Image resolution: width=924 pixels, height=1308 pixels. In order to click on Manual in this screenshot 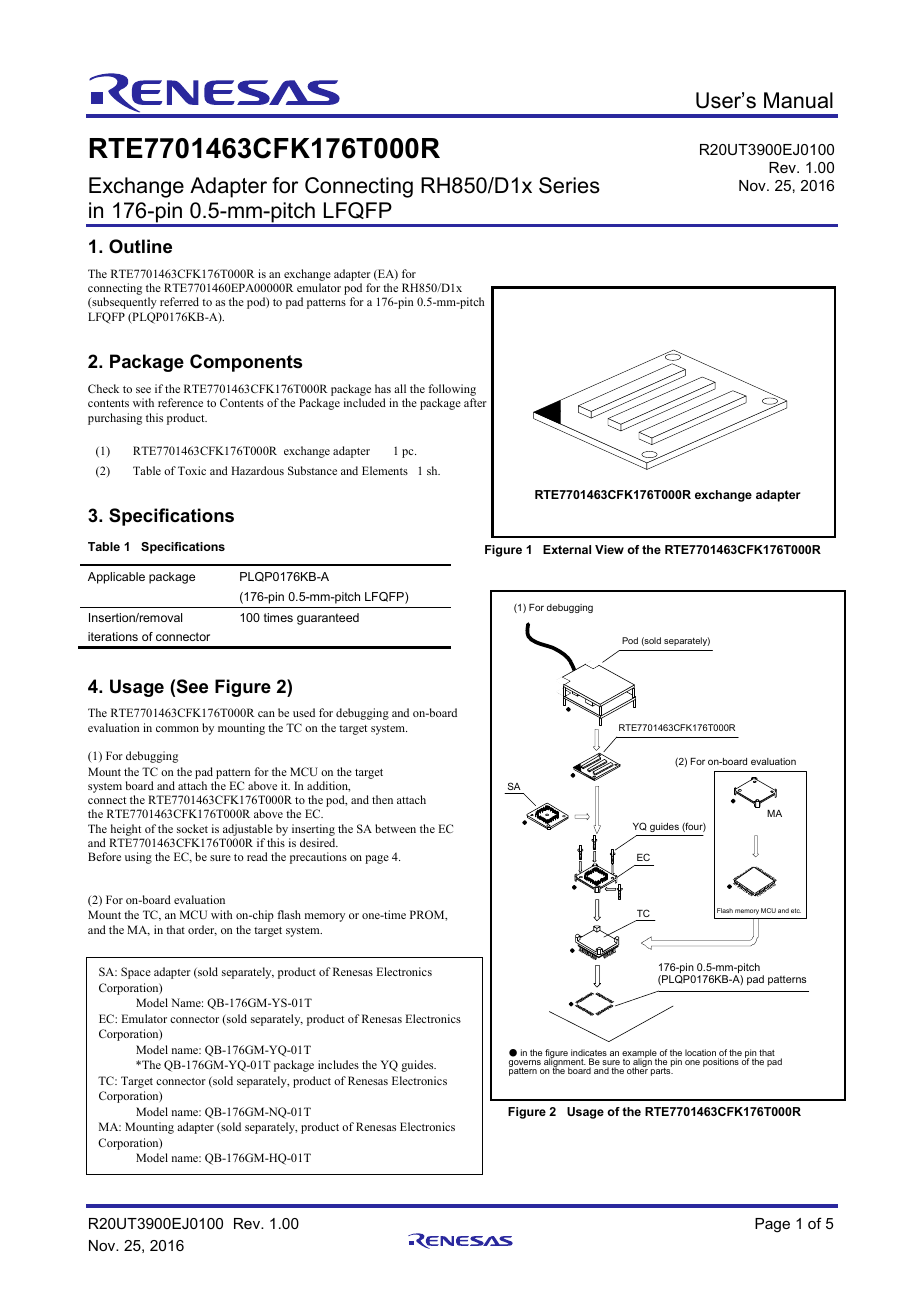, I will do `click(798, 100)`.
